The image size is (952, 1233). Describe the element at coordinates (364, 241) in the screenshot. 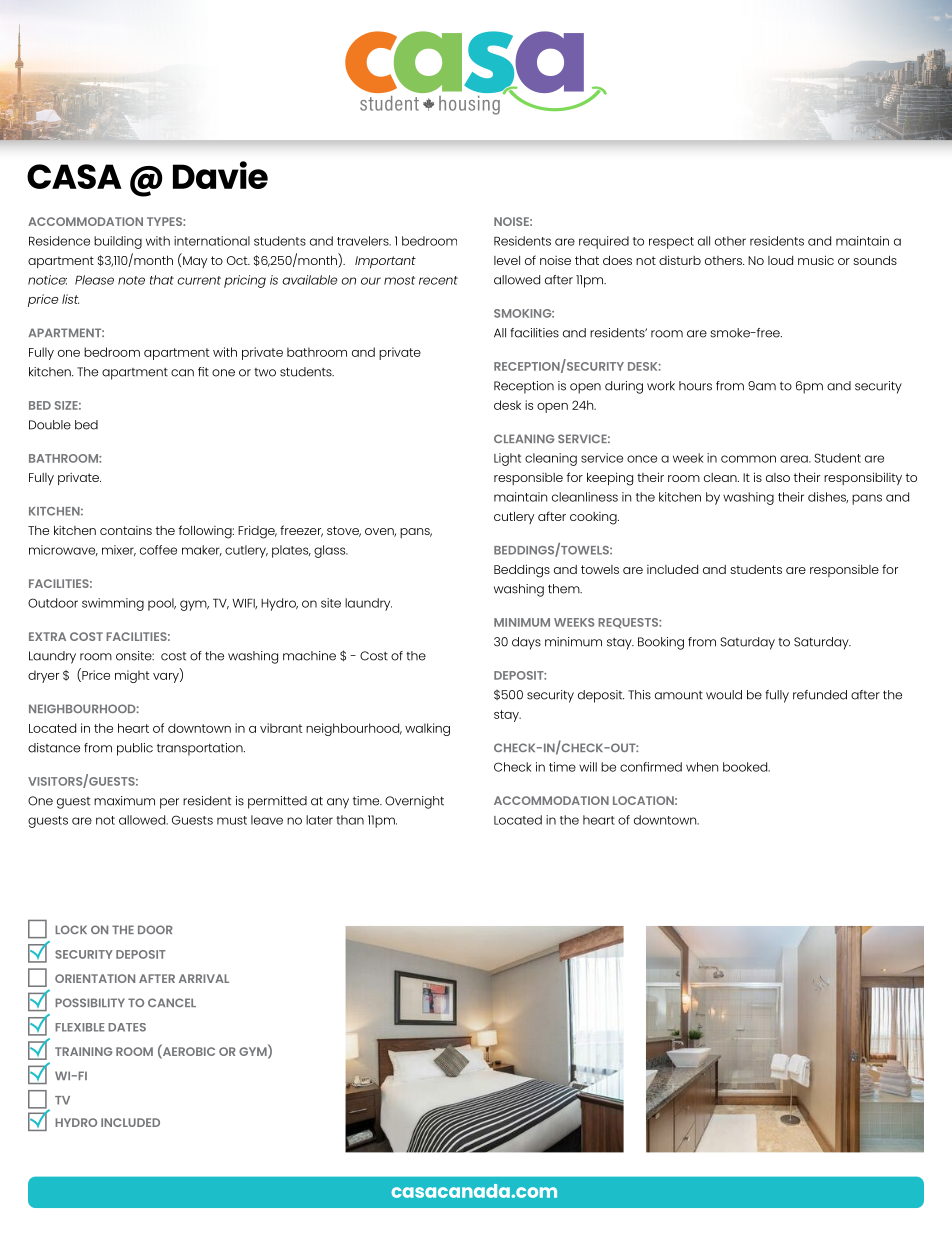

I see `travelers` at that location.
